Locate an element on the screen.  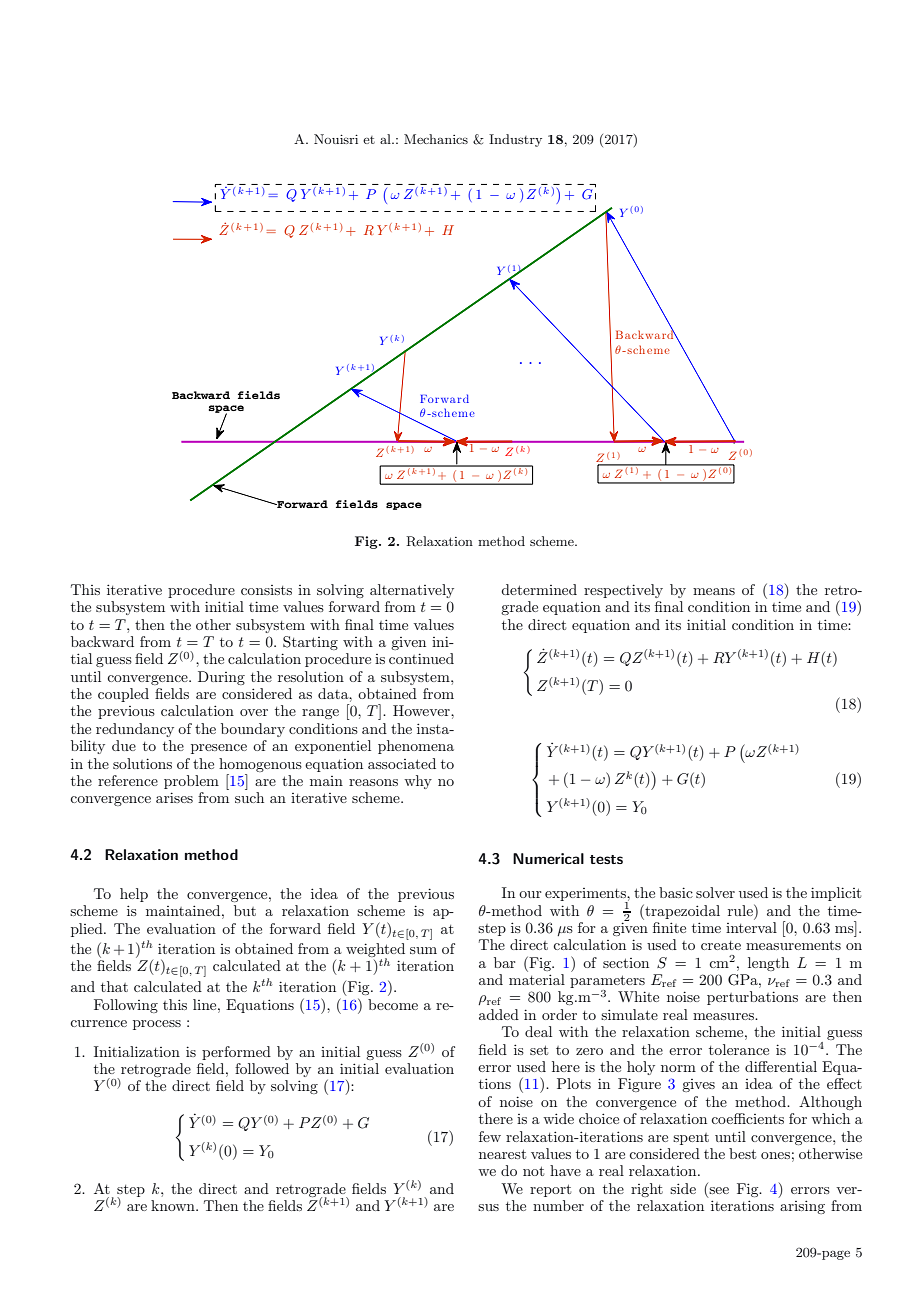
tests is located at coordinates (606, 859).
